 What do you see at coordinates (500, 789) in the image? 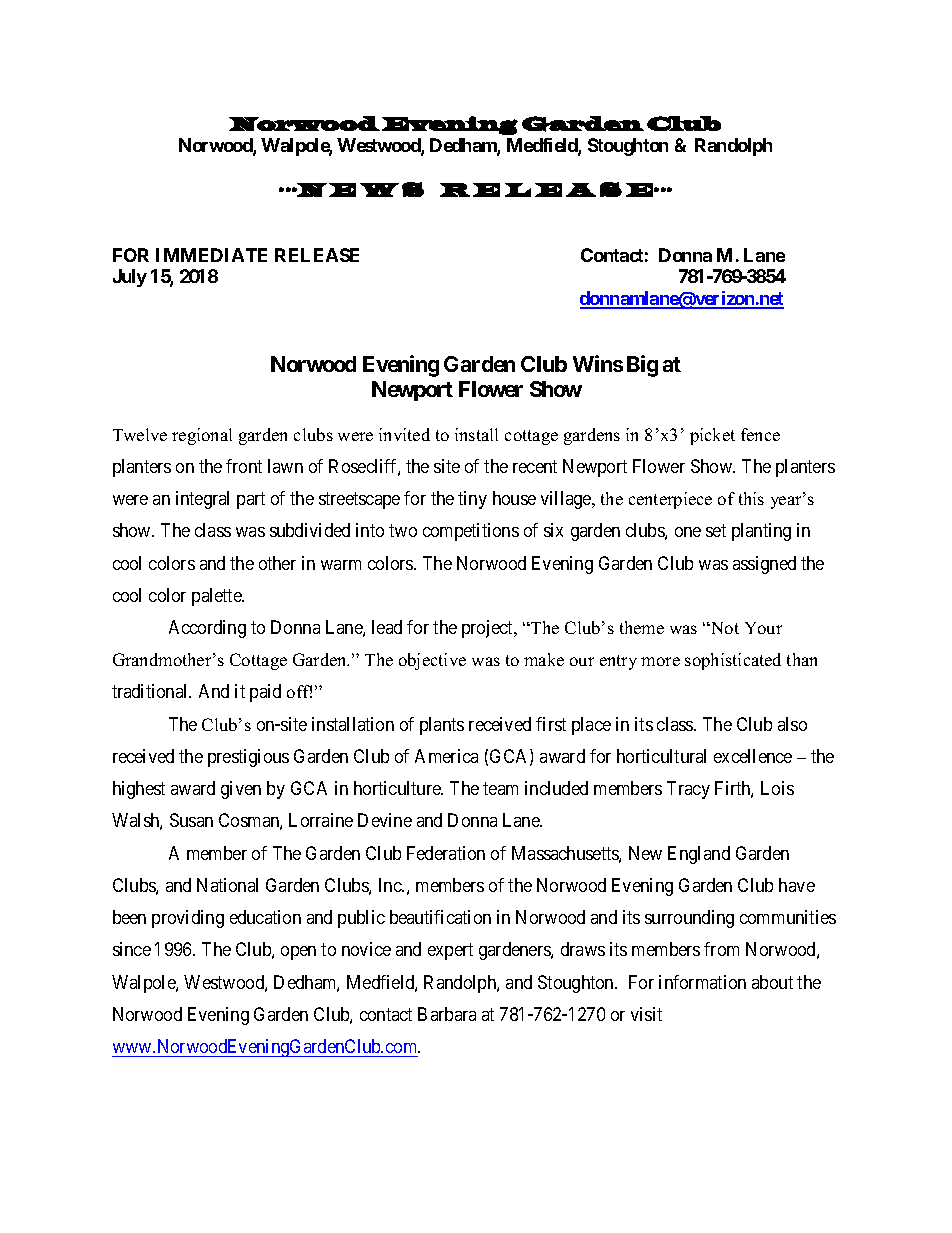
I see `team` at bounding box center [500, 789].
